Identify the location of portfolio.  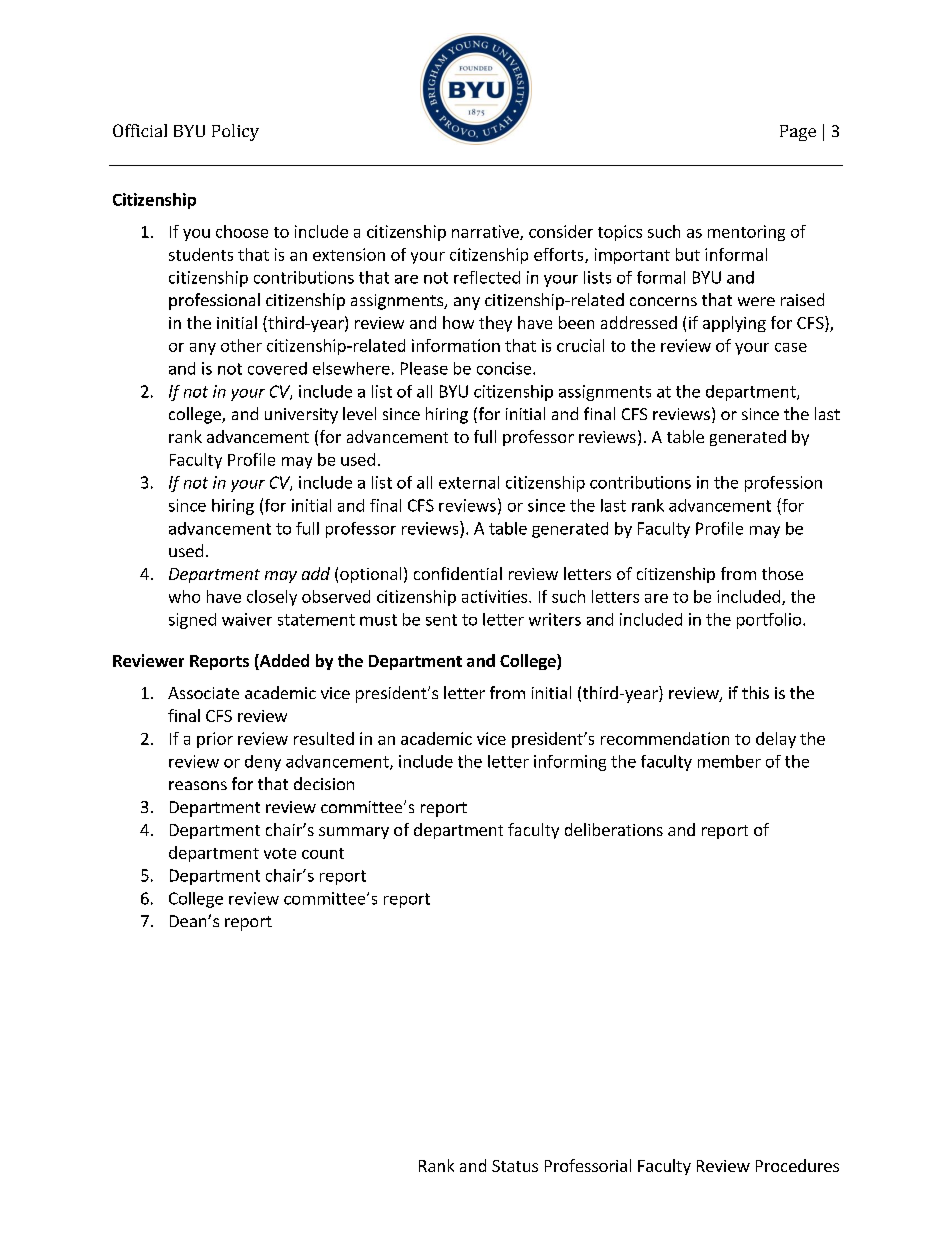
(770, 621).
